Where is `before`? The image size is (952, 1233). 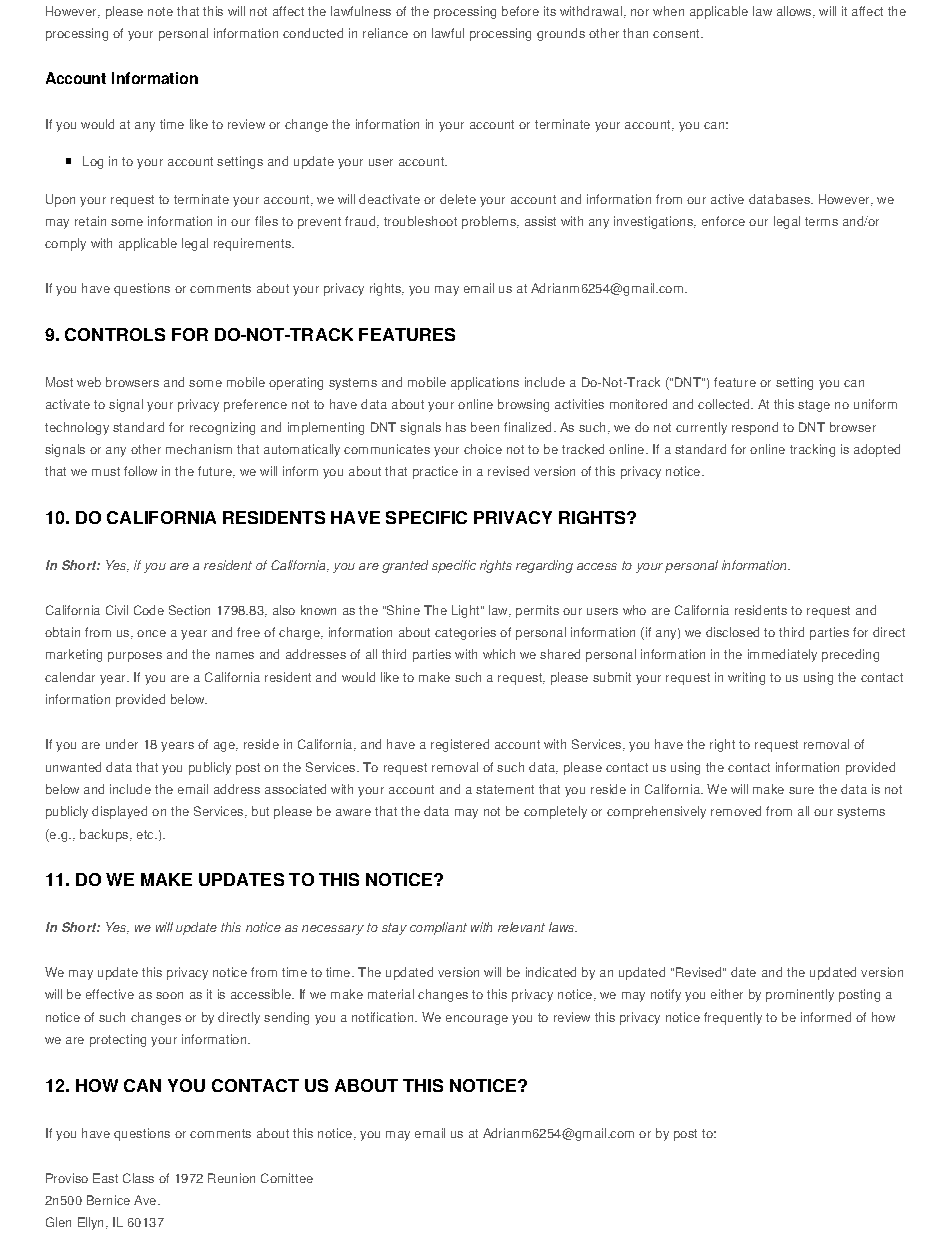
before is located at coordinates (520, 11).
